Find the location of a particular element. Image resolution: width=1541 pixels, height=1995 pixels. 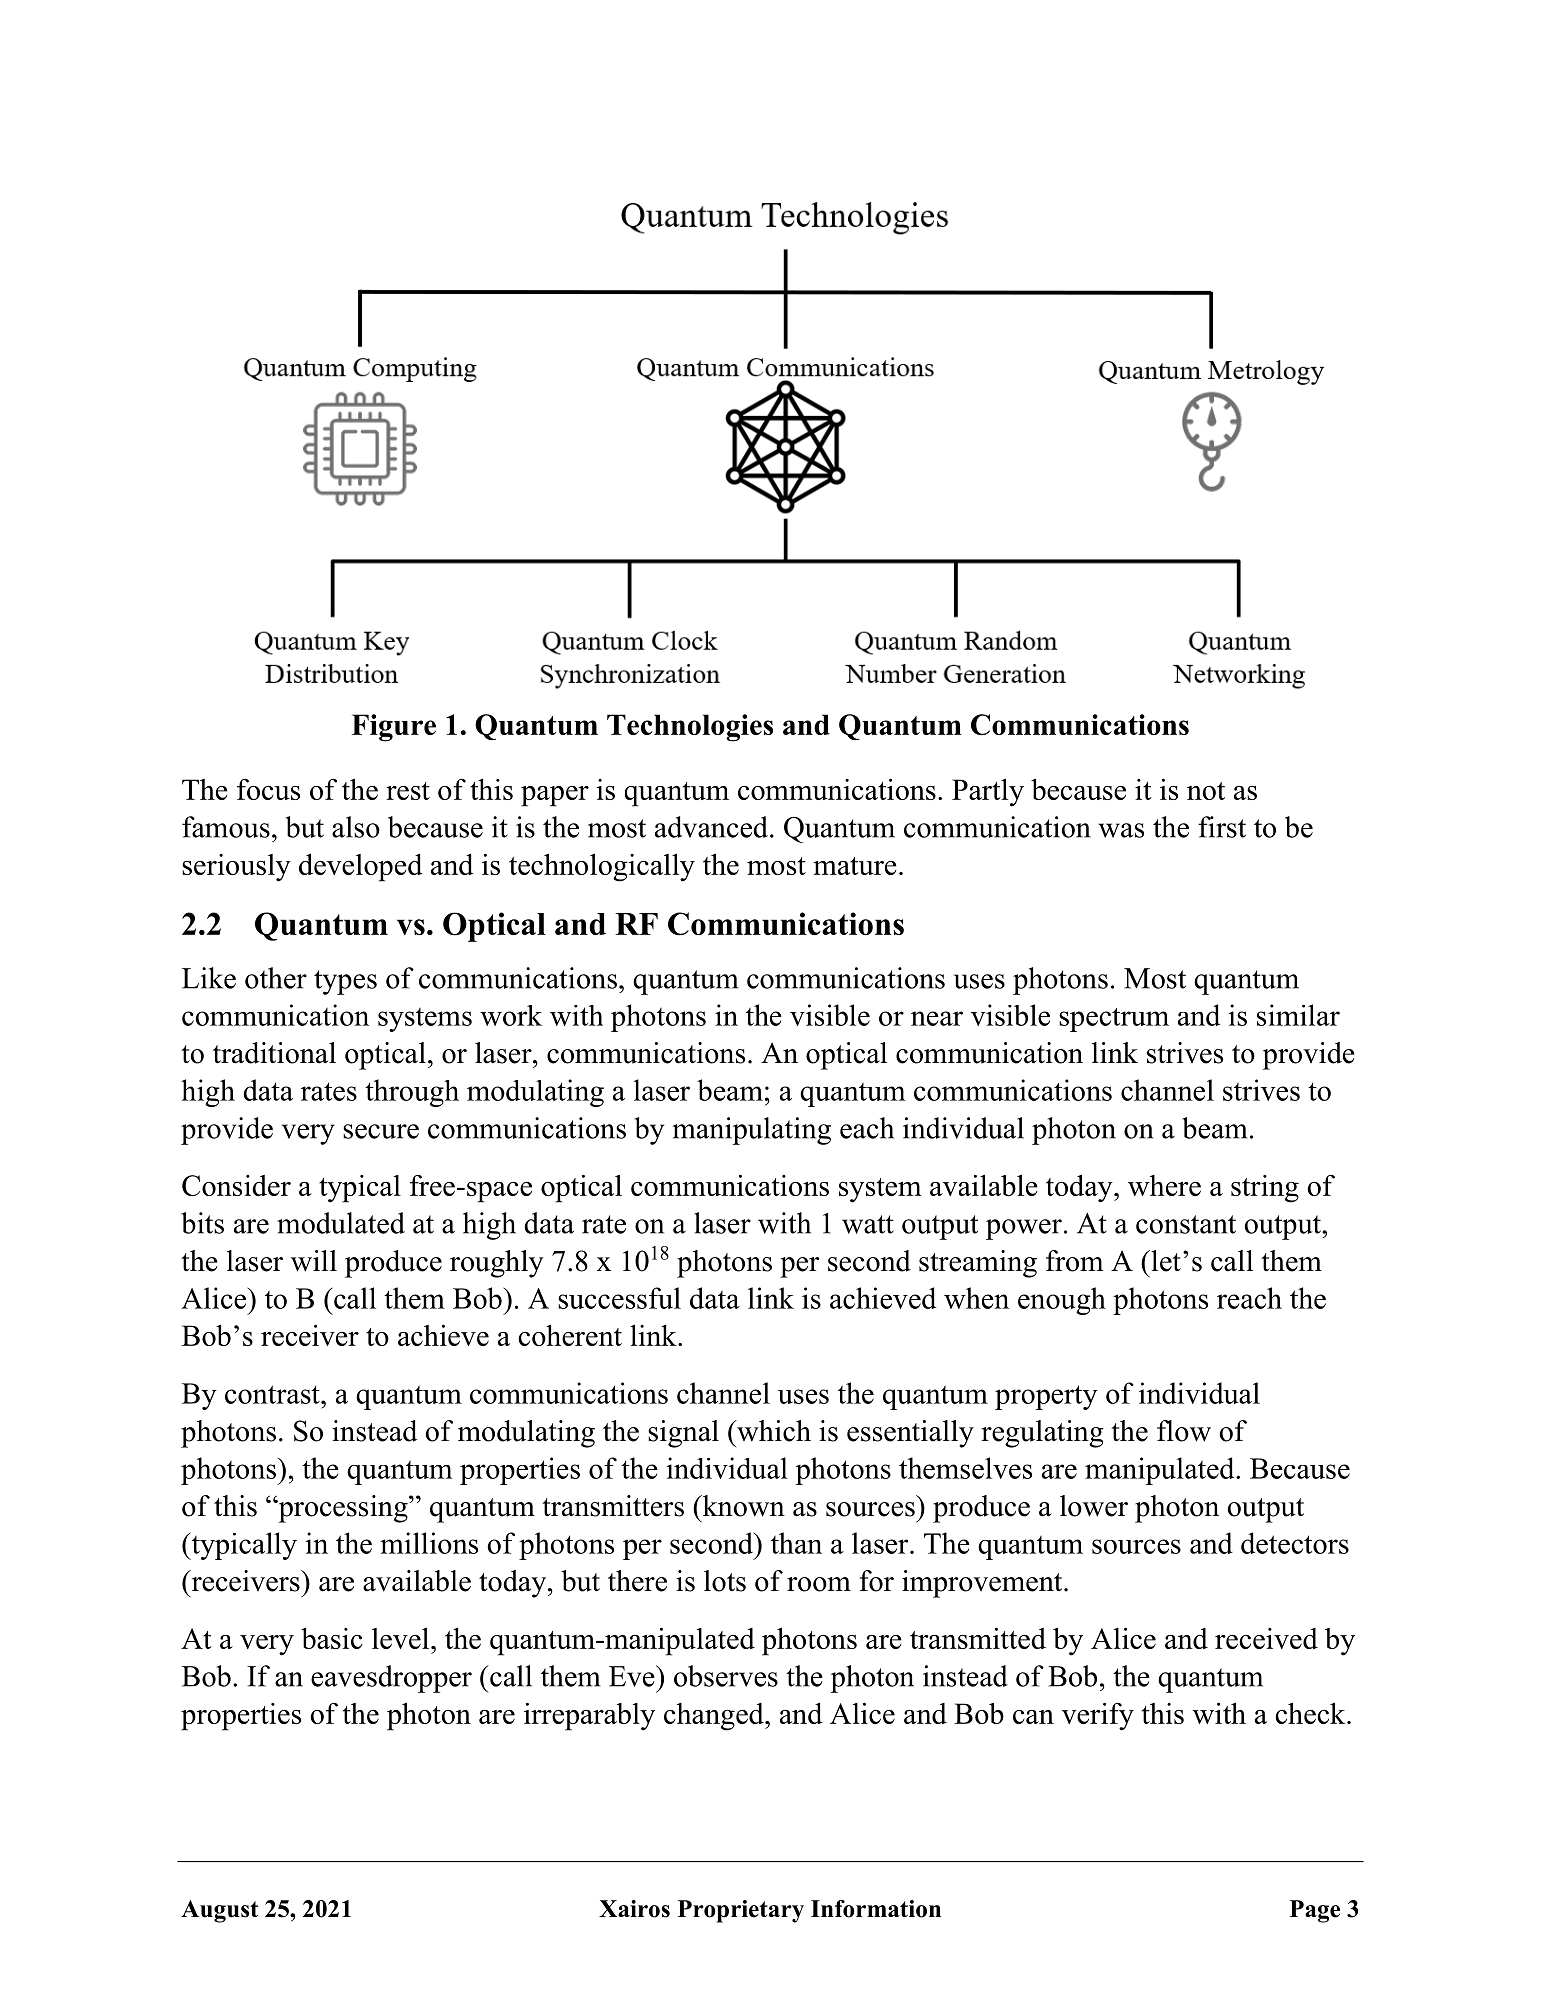

processing is located at coordinates (343, 1509).
